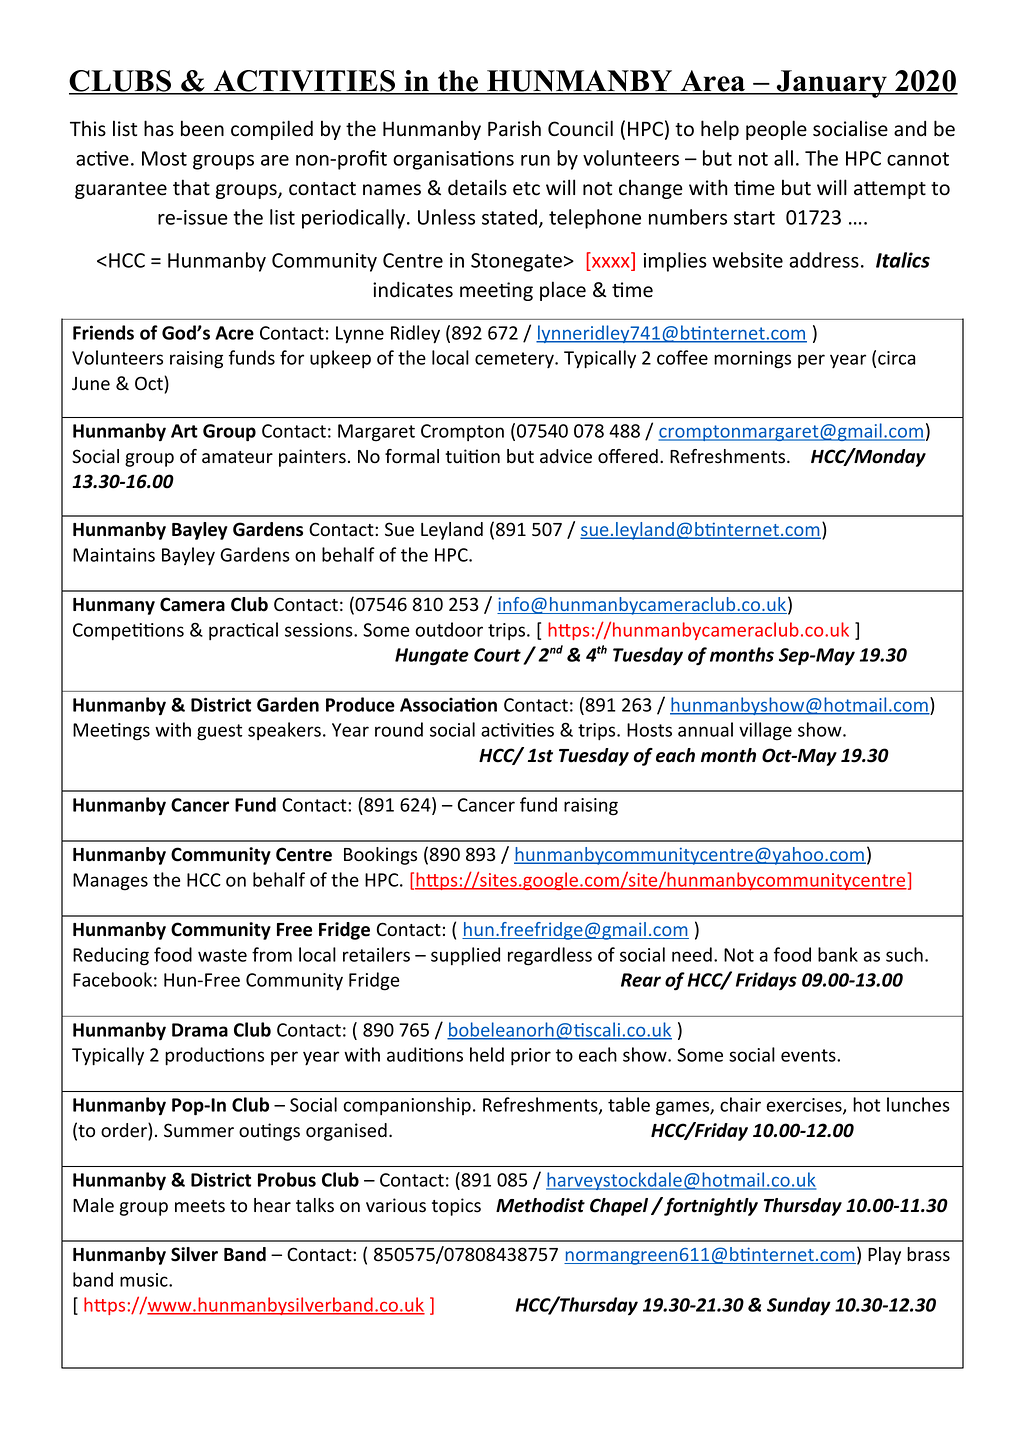 The image size is (1026, 1450). What do you see at coordinates (145, 1280) in the screenshot?
I see `music` at bounding box center [145, 1280].
